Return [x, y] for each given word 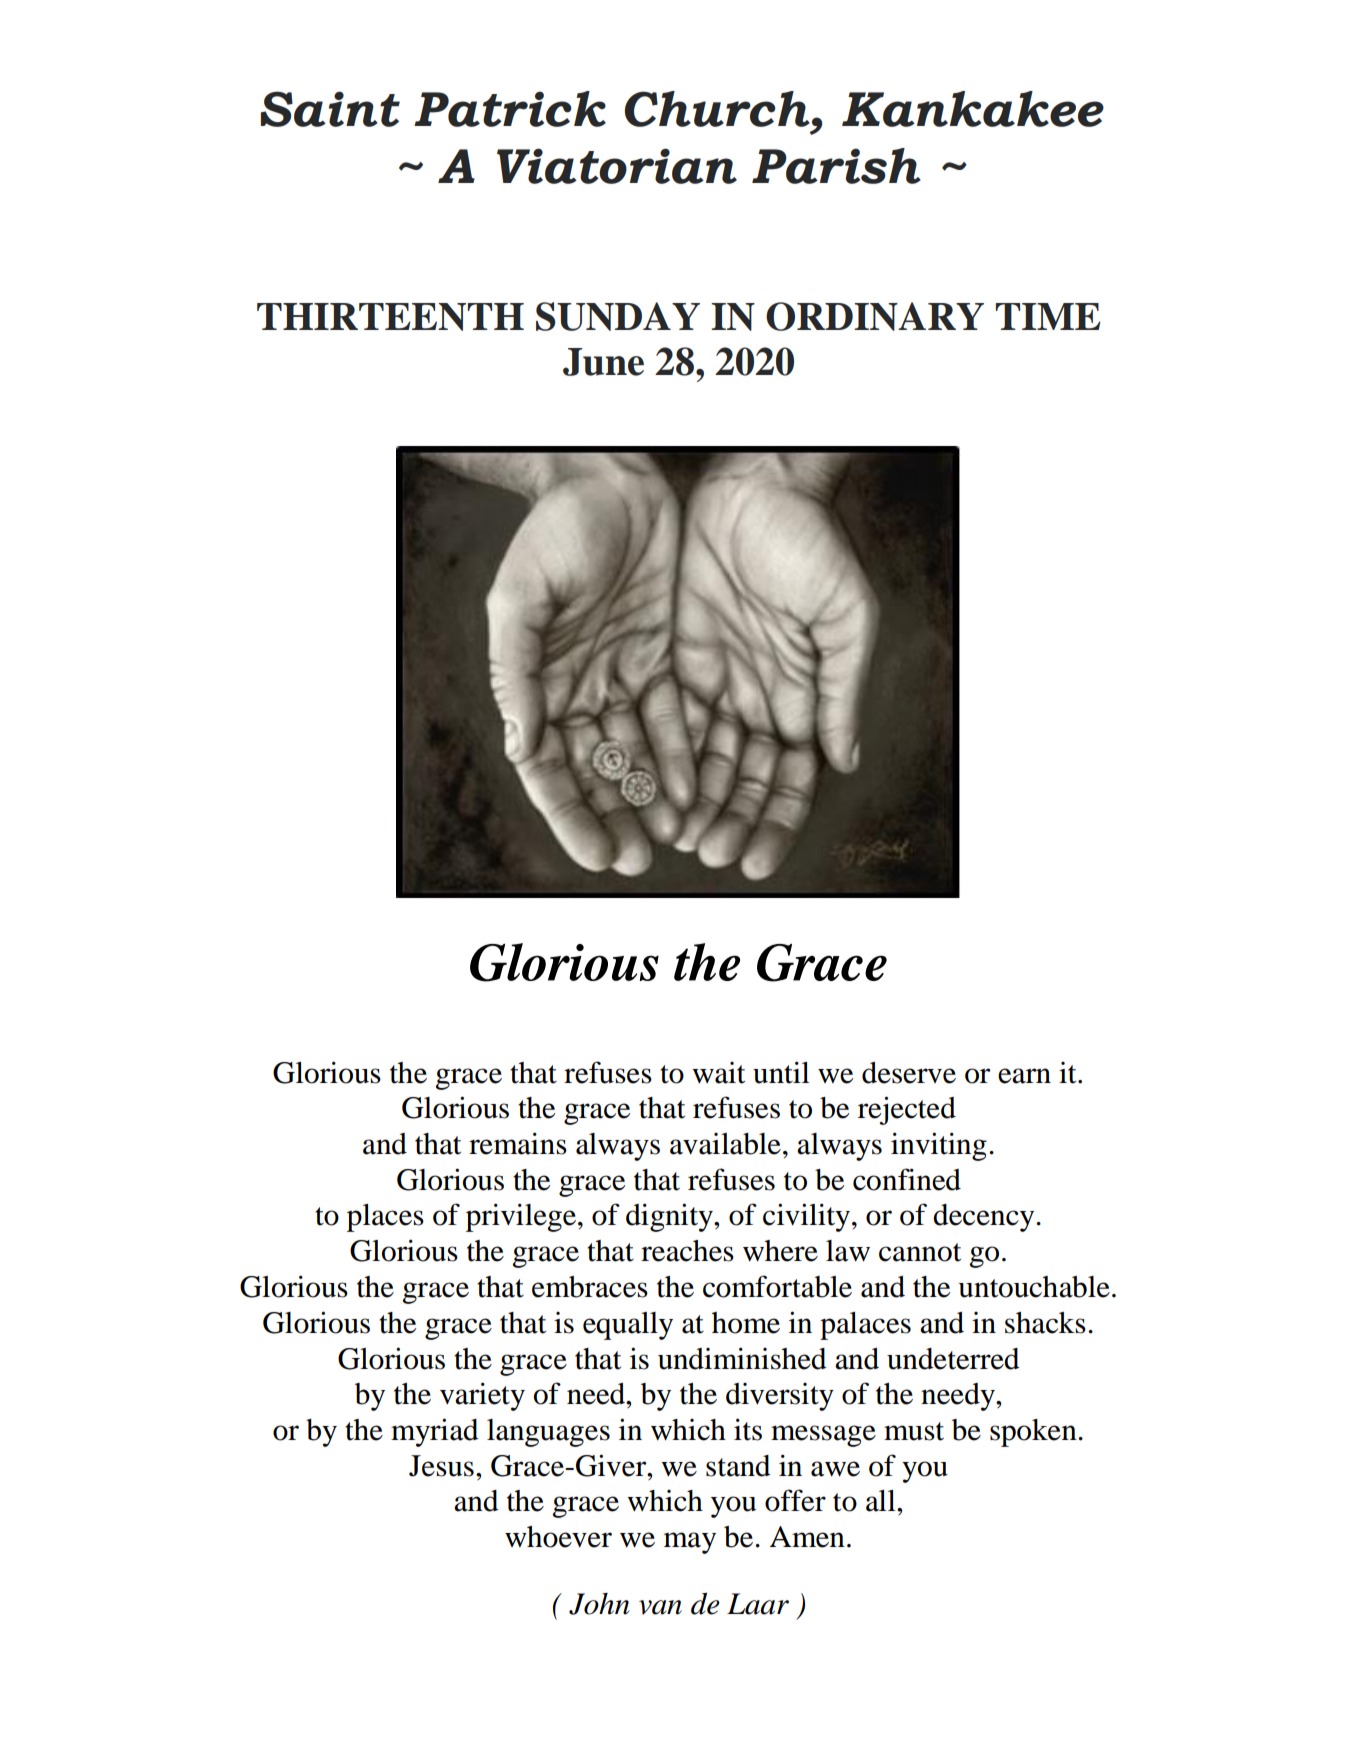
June [603, 362]
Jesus [441, 1466]
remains [518, 1143]
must [914, 1431]
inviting [939, 1146]
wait [718, 1073]
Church [717, 109]
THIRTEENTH [390, 317]
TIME [1048, 316]
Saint [330, 109]
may [690, 1543]
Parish [836, 166]
